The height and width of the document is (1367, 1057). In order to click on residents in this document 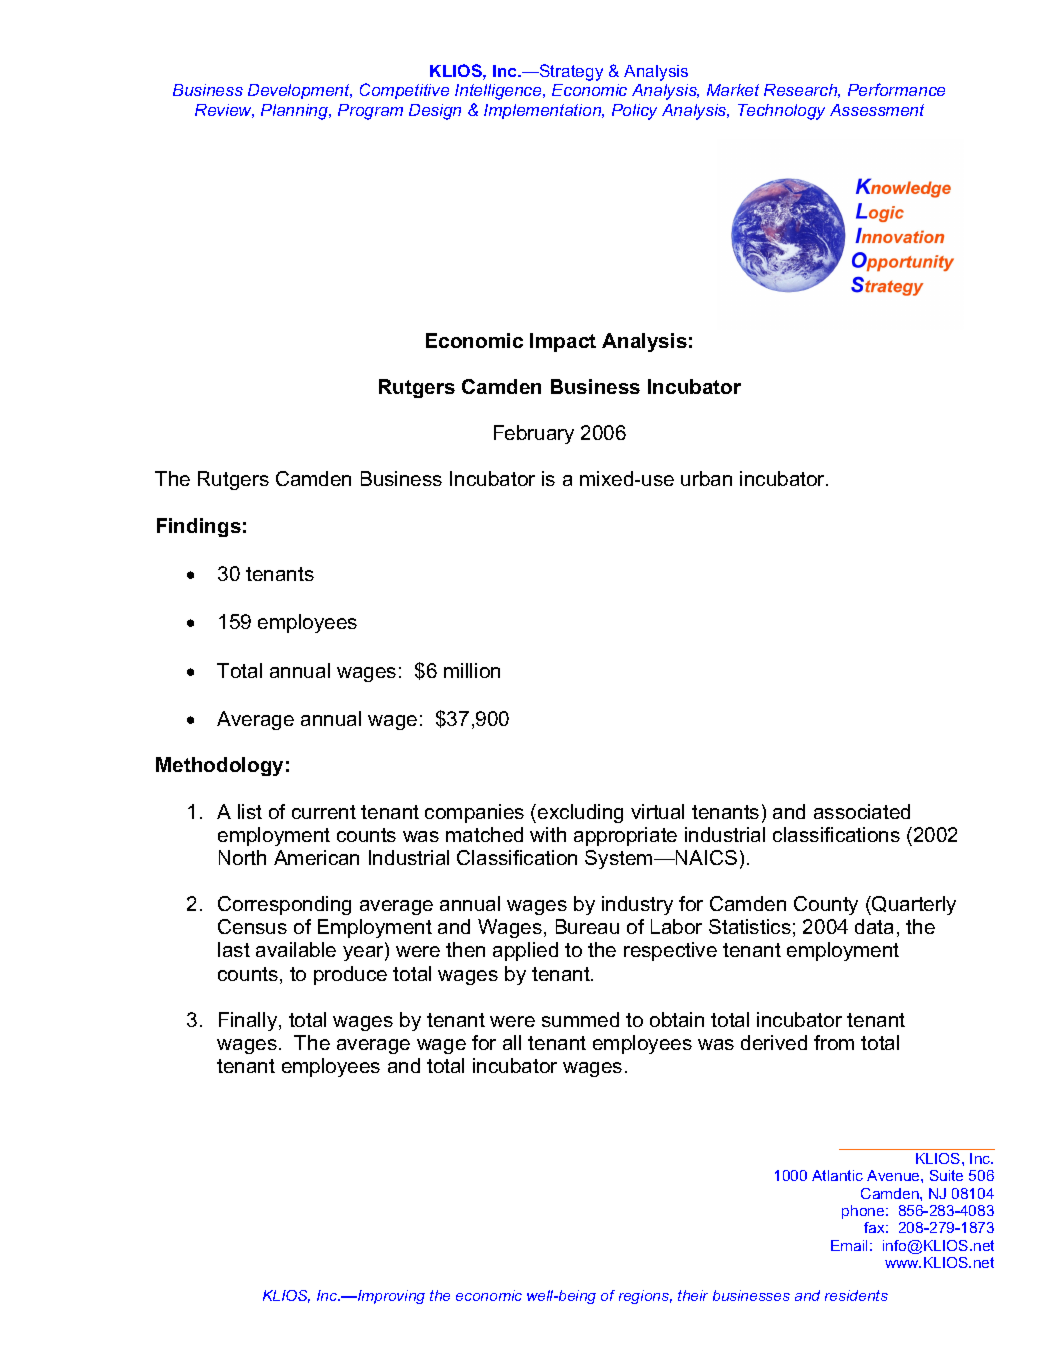, I will do `click(856, 1295)`.
